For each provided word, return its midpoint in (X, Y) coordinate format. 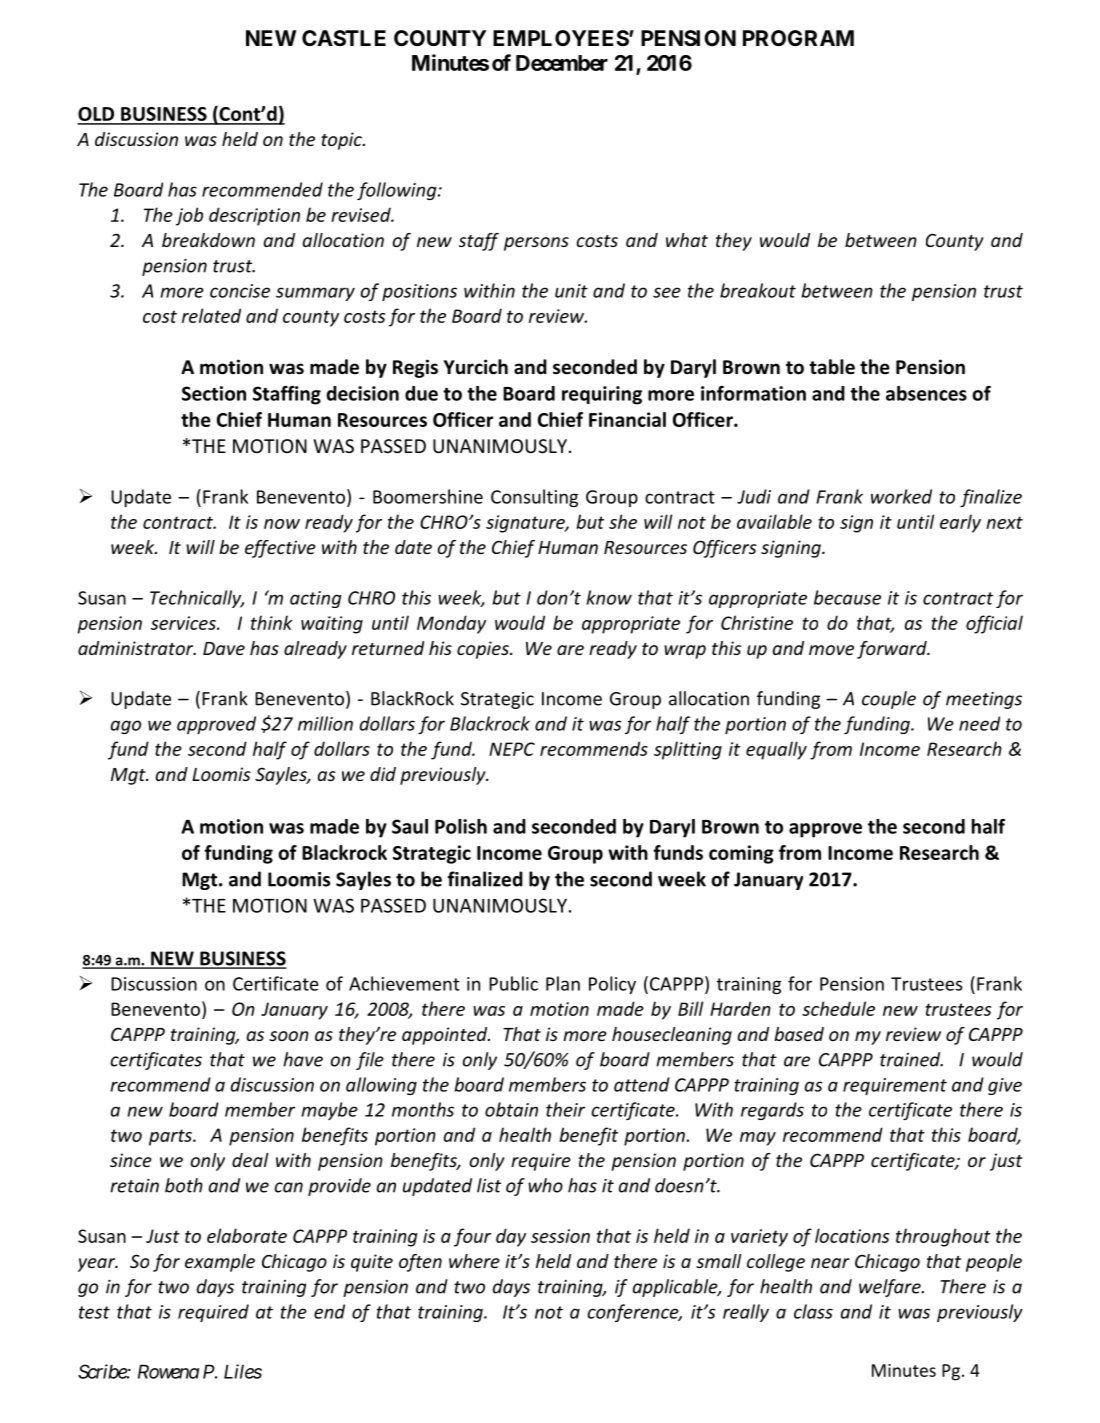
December (562, 63)
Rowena (168, 1371)
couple (889, 700)
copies (484, 650)
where (474, 1261)
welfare (891, 1288)
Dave (224, 648)
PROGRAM (798, 38)
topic (342, 141)
